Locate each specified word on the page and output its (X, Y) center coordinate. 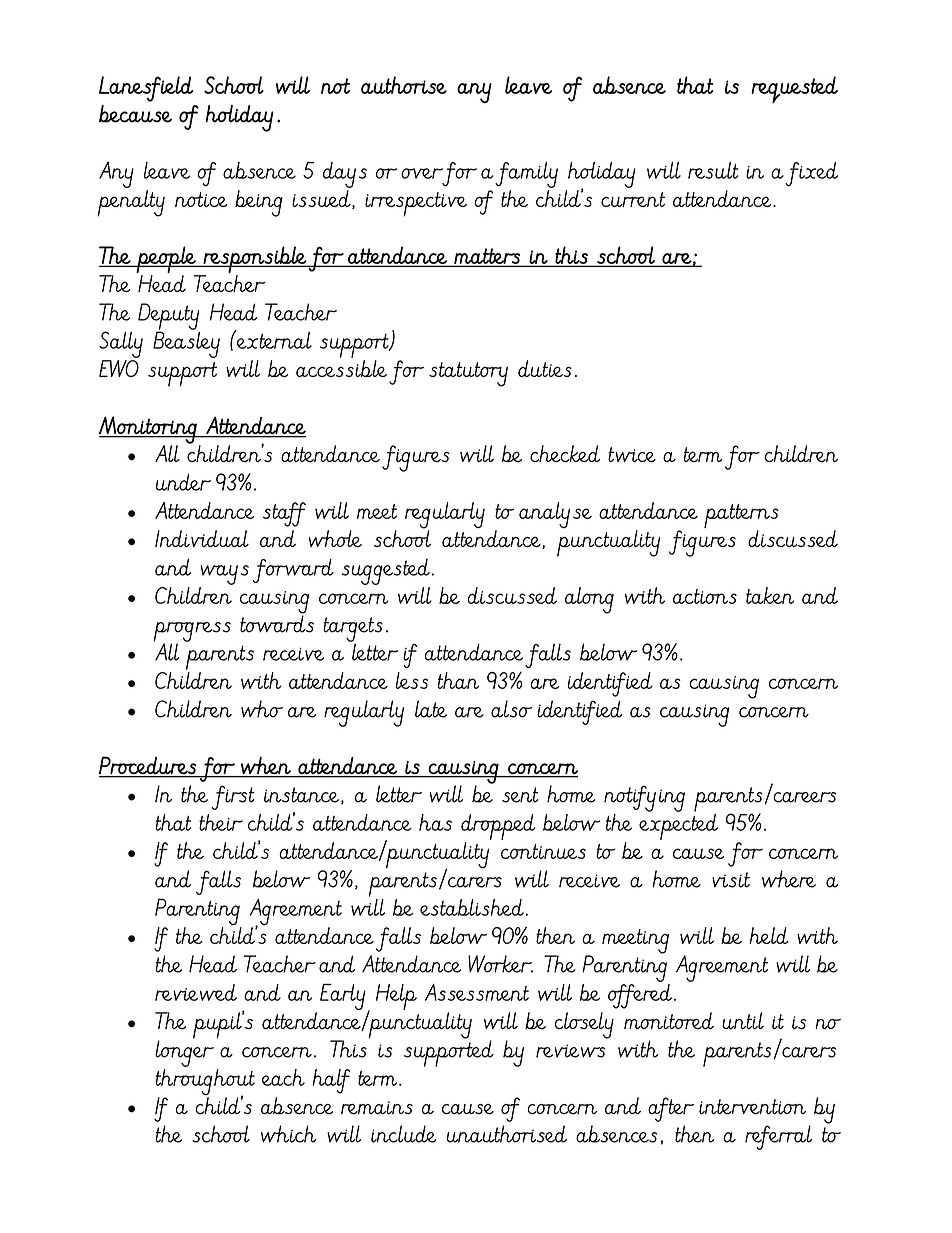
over (422, 173)
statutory (468, 374)
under (183, 482)
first (233, 797)
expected (678, 825)
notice (201, 199)
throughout (205, 1082)
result (713, 170)
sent (520, 795)
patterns (741, 517)
